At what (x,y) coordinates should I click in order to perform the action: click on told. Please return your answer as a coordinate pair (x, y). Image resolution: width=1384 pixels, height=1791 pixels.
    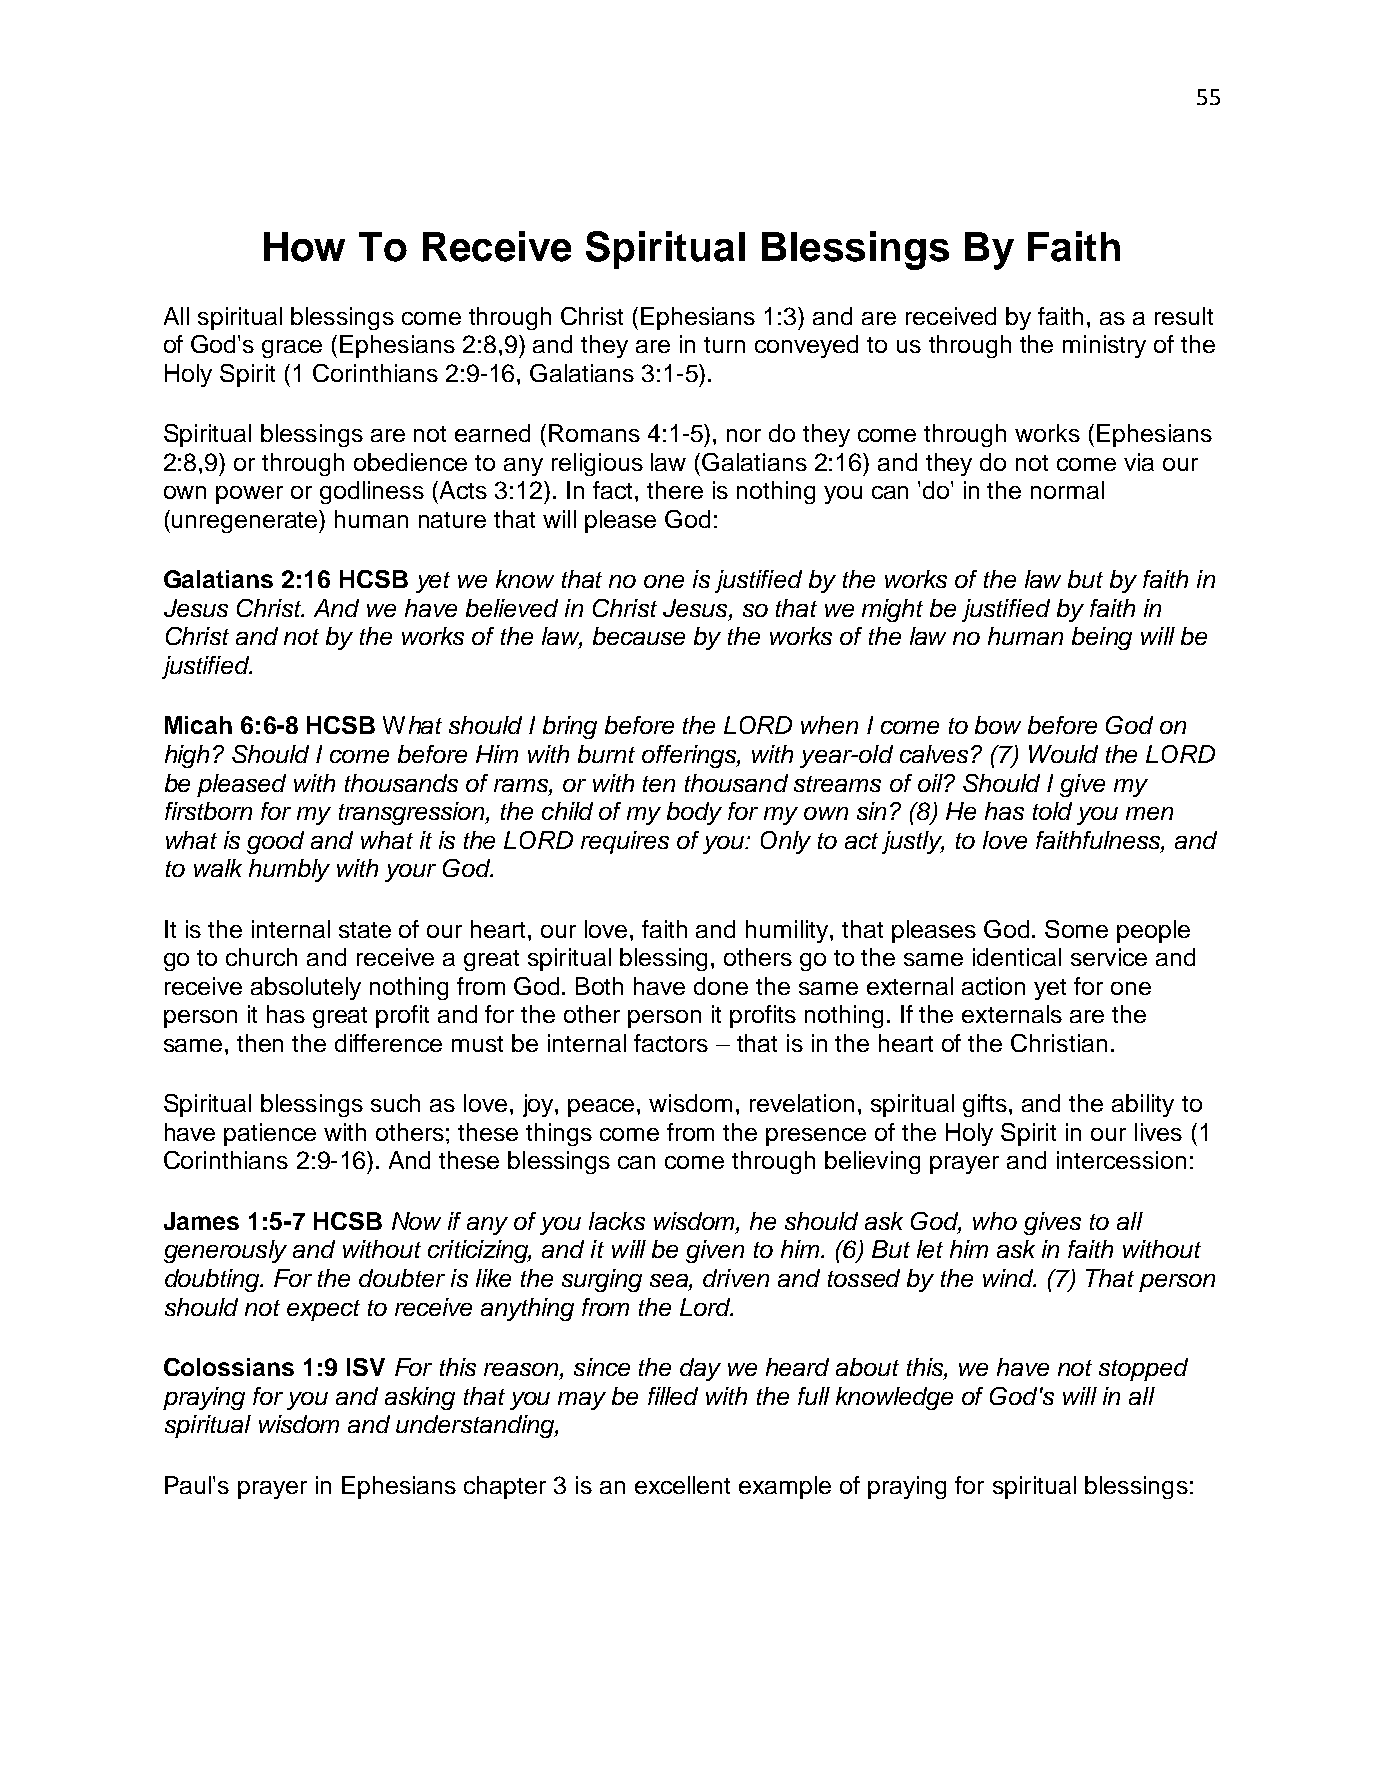
    Looking at the image, I should click on (1052, 811).
